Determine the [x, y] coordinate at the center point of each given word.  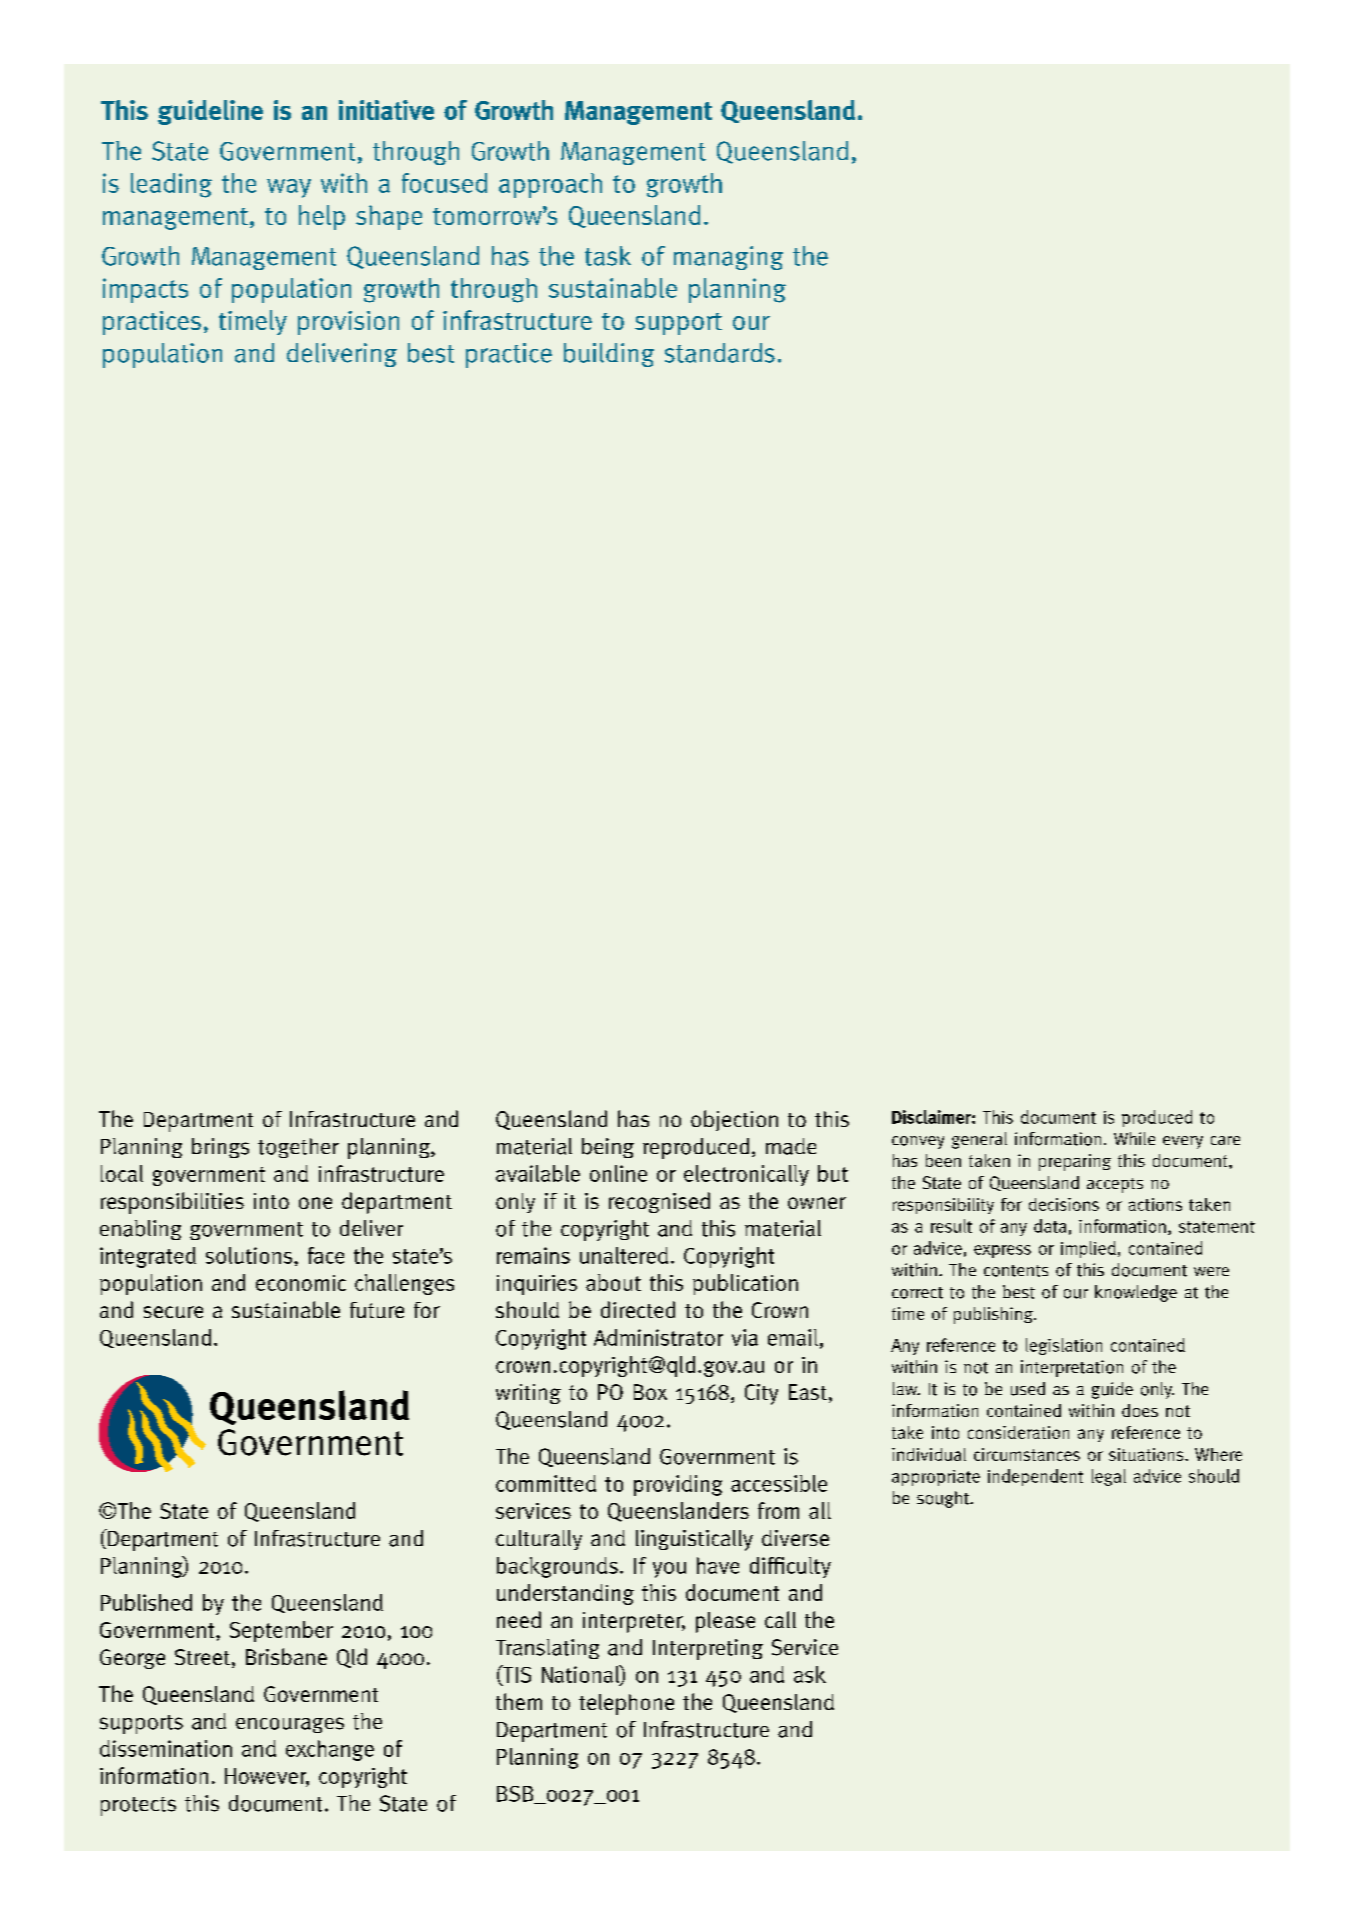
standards [720, 353]
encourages [290, 1725]
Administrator [658, 1337]
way [289, 188]
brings [220, 1148]
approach [550, 185]
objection [734, 1120]
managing [728, 258]
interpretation [1072, 1368]
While [1134, 1138]
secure [173, 1312]
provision [348, 323]
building [609, 355]
